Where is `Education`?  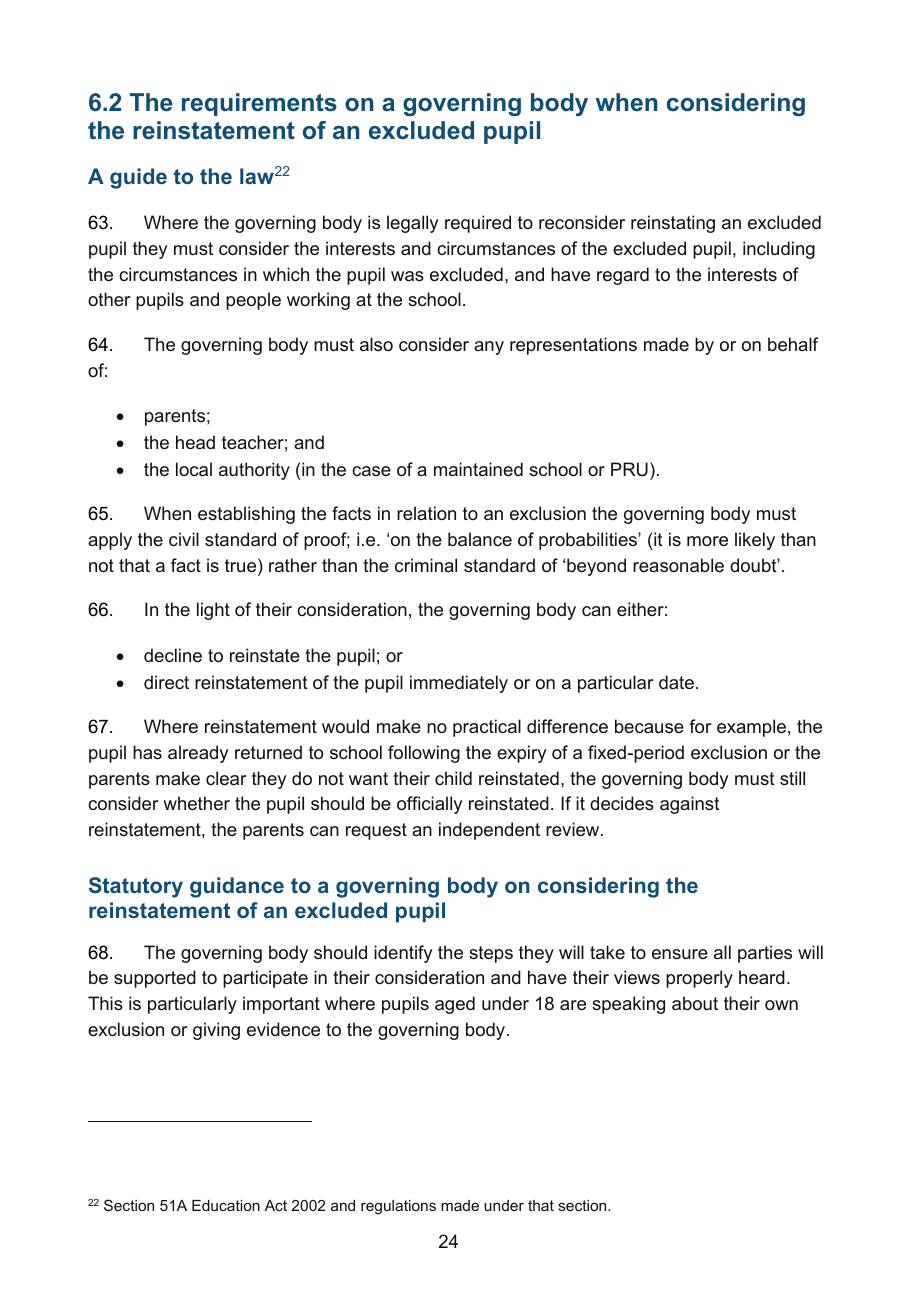 Education is located at coordinates (226, 1205).
